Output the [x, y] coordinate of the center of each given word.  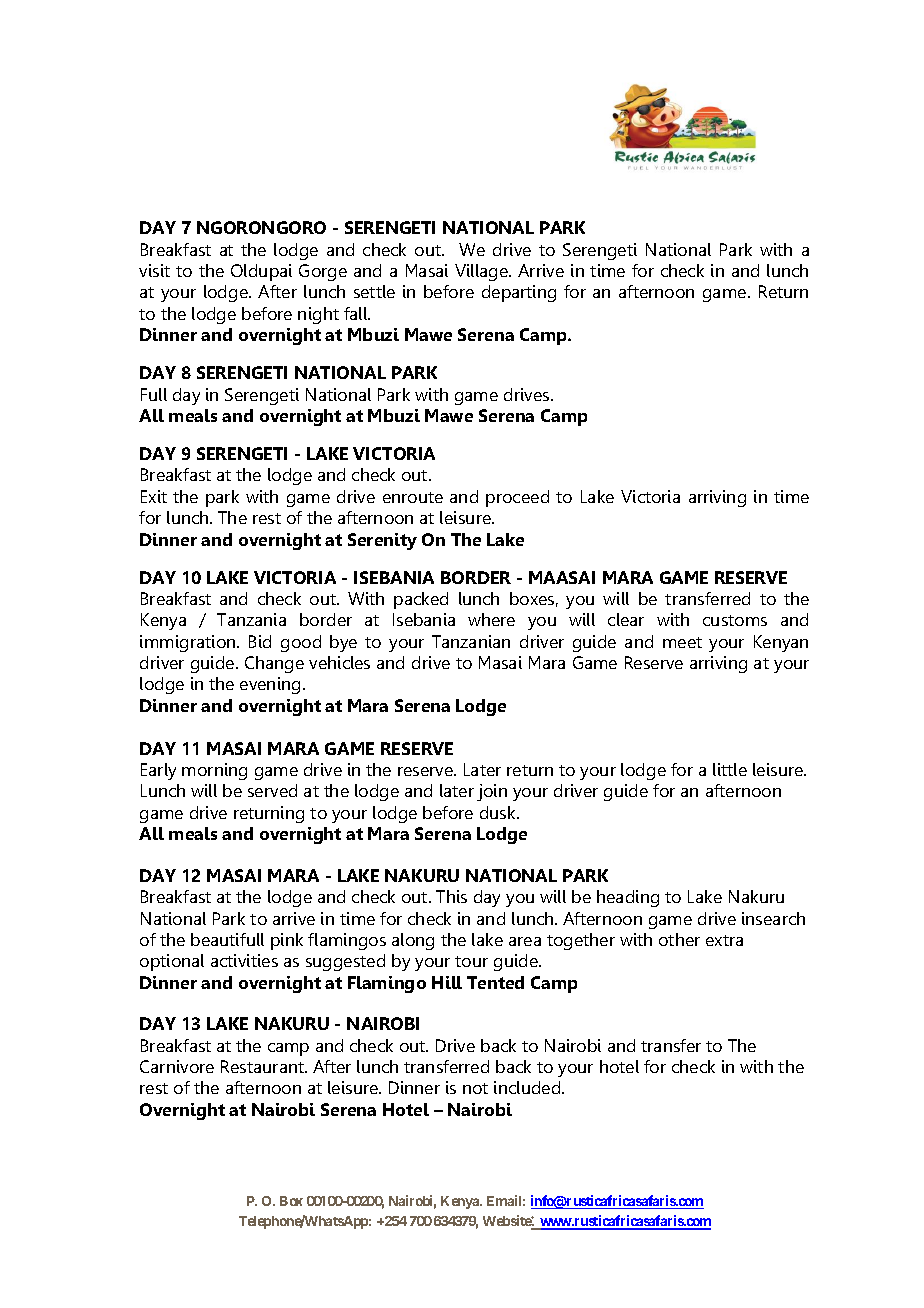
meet [682, 642]
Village [482, 272]
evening [270, 685]
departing [519, 293]
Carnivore [177, 1066]
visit [154, 270]
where [491, 619]
